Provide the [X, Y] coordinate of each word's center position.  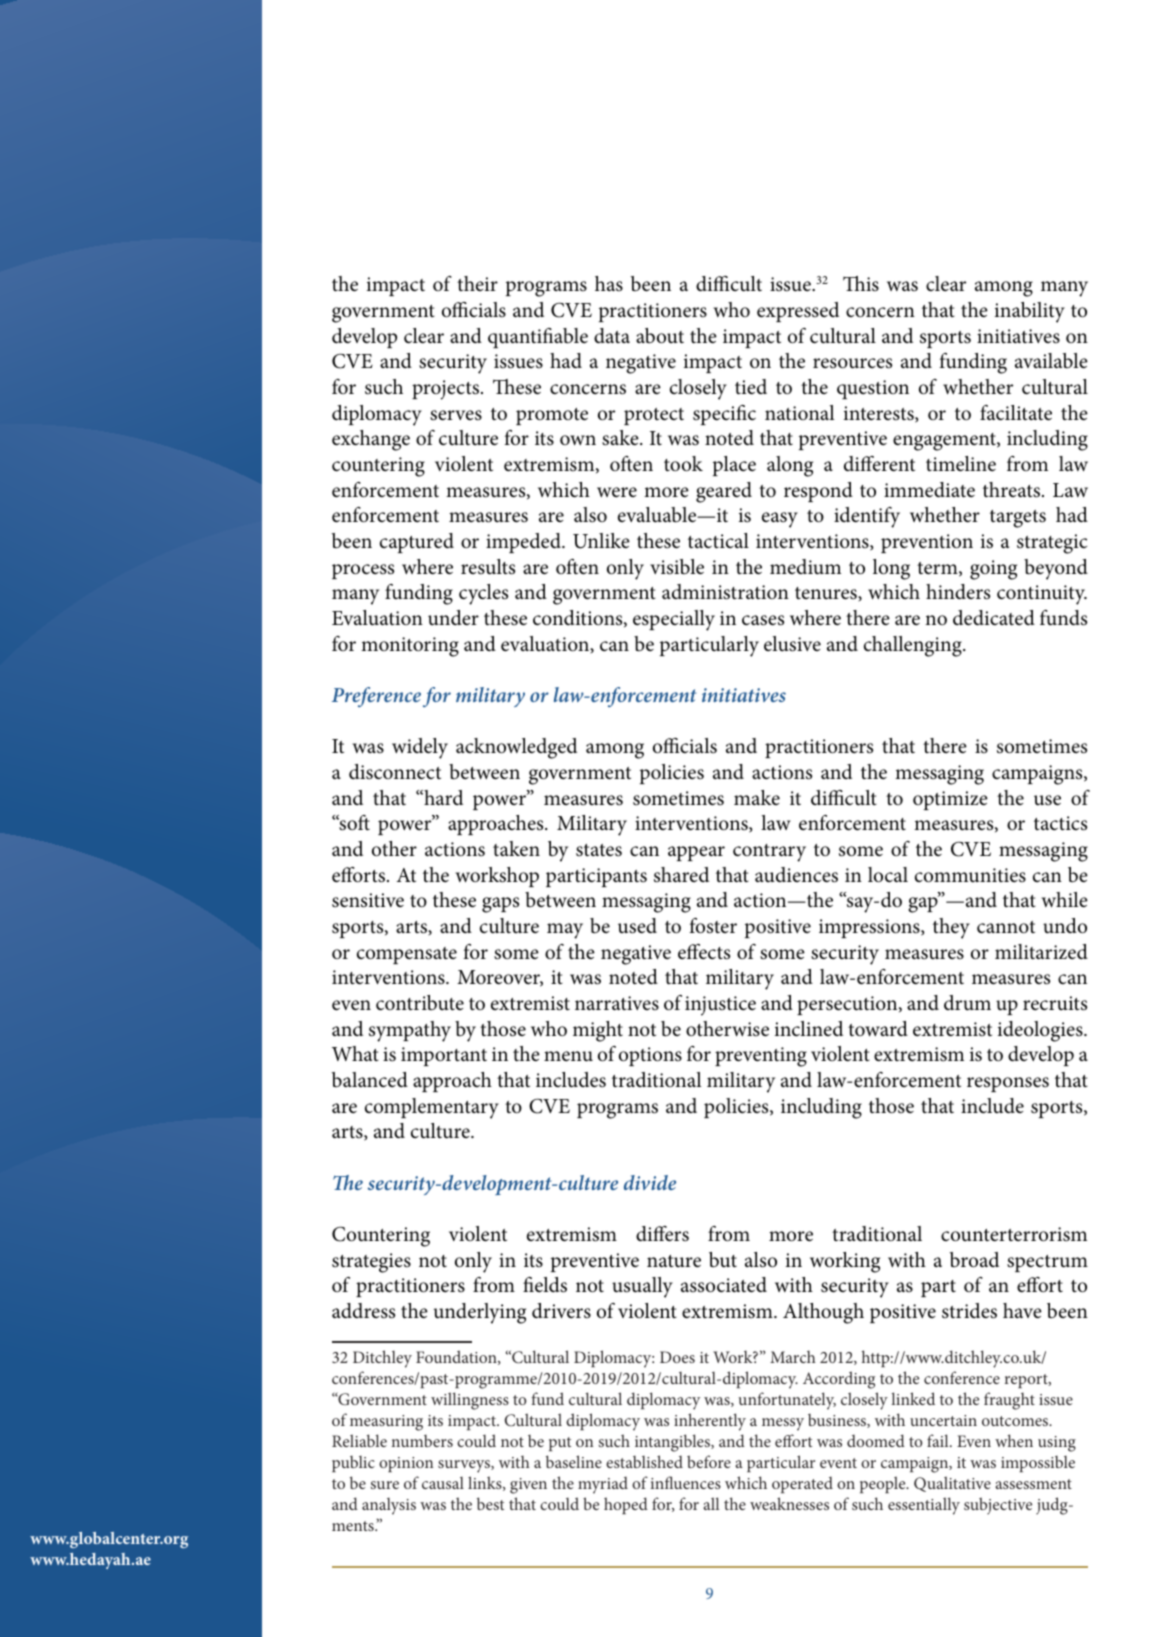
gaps [500, 905]
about [660, 336]
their [477, 283]
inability [1030, 312]
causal [443, 1483]
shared [681, 875]
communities [970, 875]
